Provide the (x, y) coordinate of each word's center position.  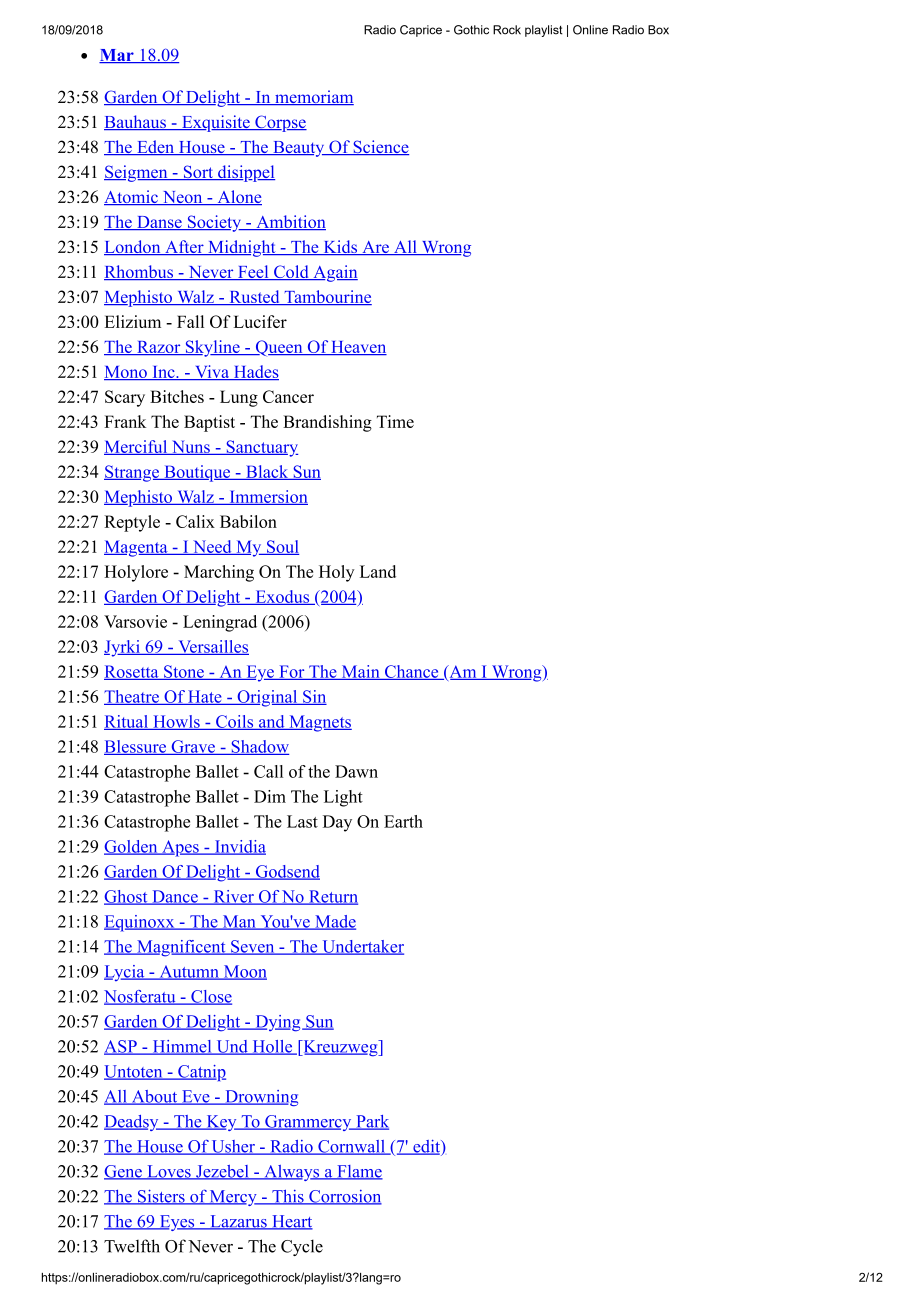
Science (380, 147)
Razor (159, 348)
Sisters (161, 1197)
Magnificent (181, 948)
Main (360, 672)
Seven (253, 947)
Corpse (280, 123)
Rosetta (132, 672)
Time (395, 421)
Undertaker (362, 947)
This (288, 1197)
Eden (156, 147)
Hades (255, 372)
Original (267, 698)
